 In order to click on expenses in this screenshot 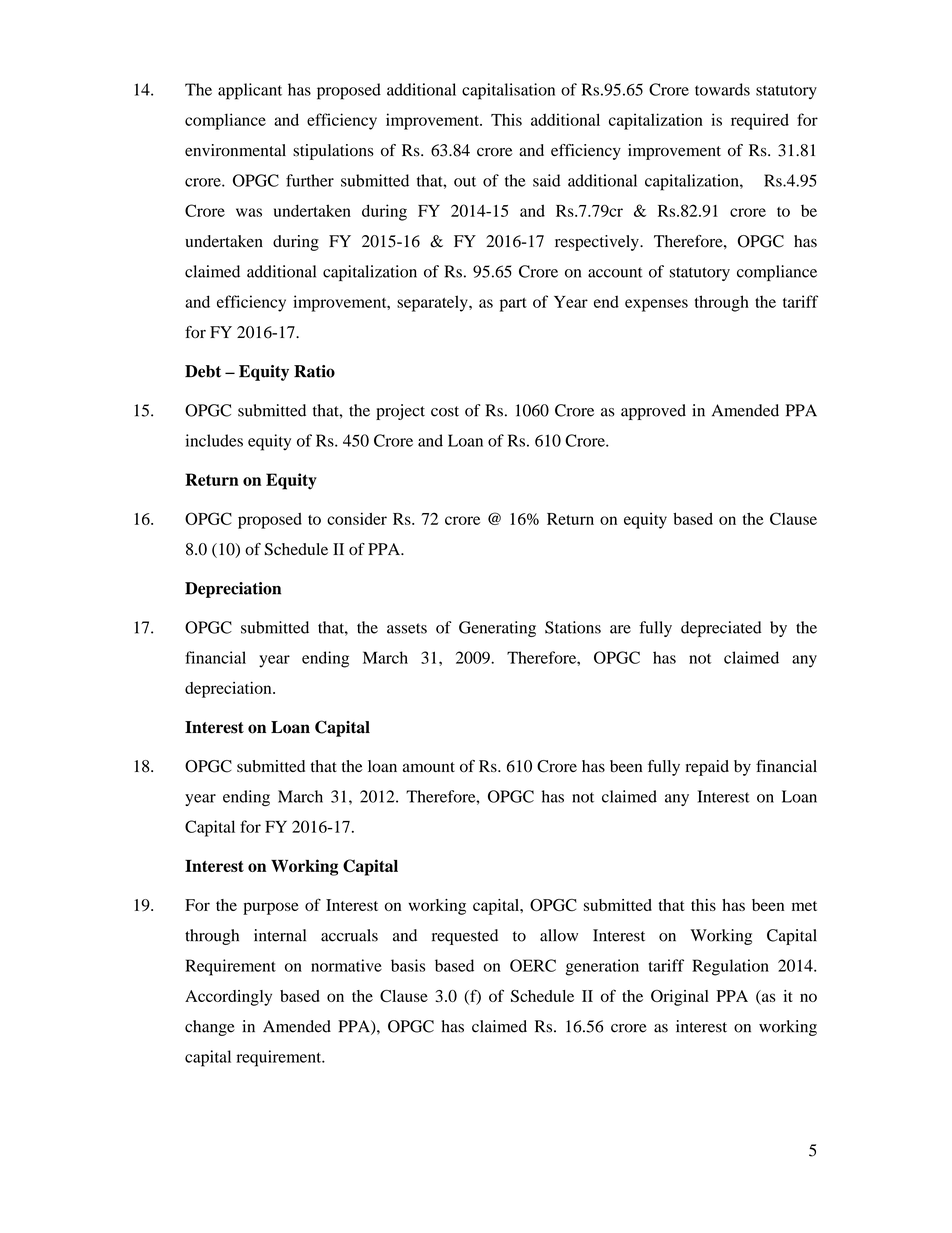, I will do `click(656, 305)`.
